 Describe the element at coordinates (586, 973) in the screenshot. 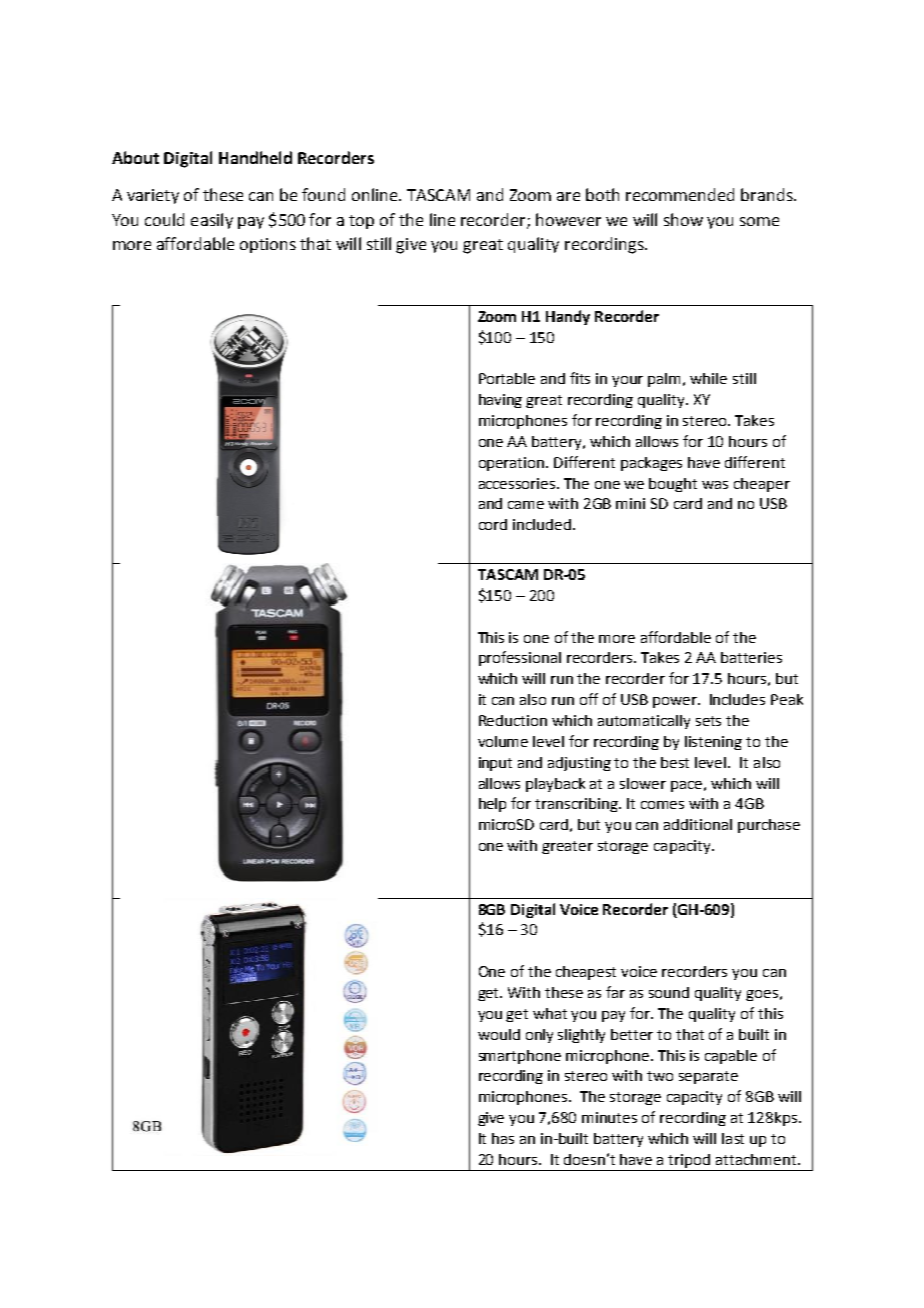

I see `cheapest` at that location.
